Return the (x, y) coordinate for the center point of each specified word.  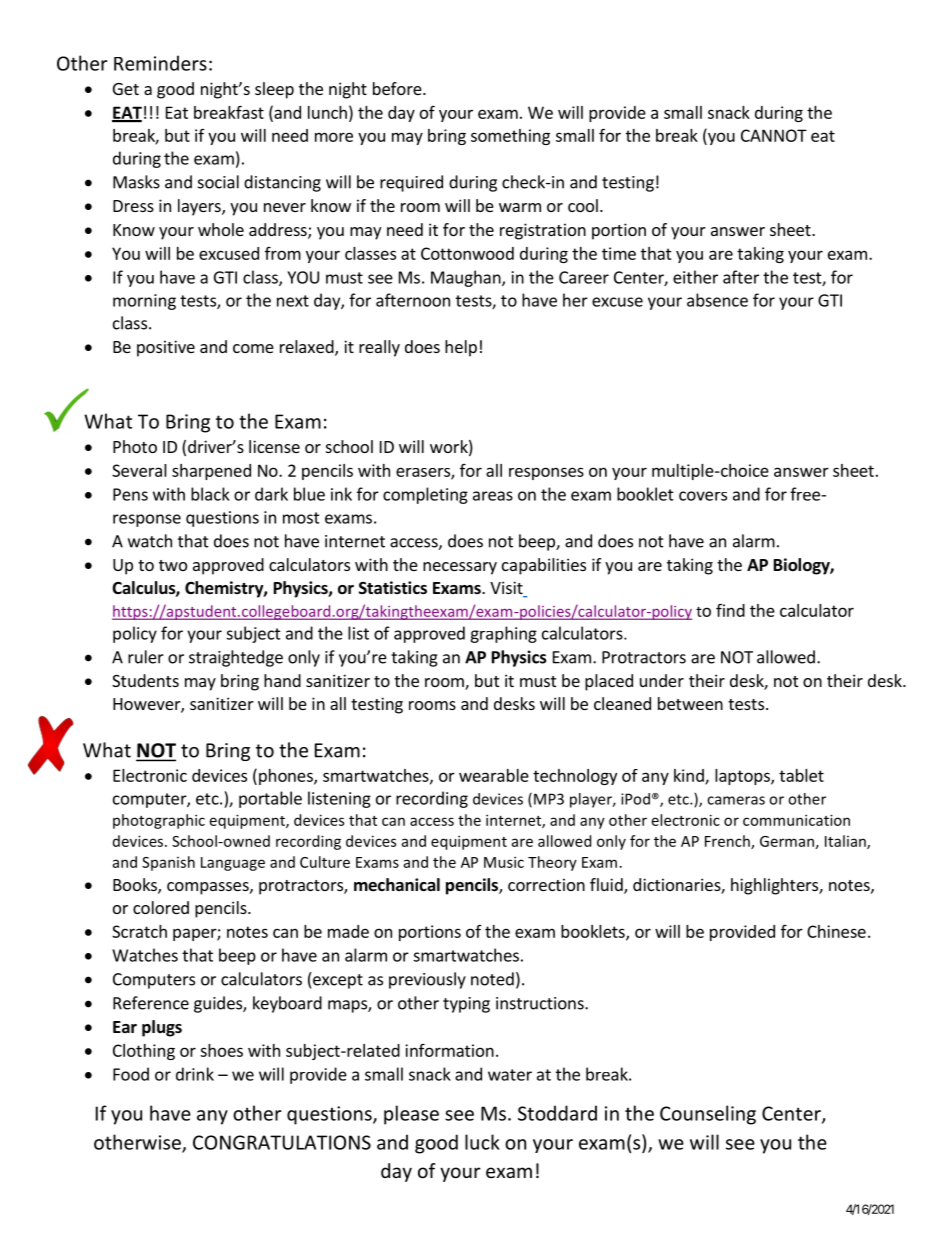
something (510, 137)
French (728, 842)
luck (482, 1142)
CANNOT (774, 135)
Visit (507, 589)
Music (504, 862)
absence (717, 300)
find (730, 610)
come (253, 348)
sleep (274, 90)
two (173, 565)
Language (233, 864)
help (461, 348)
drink (195, 1074)
